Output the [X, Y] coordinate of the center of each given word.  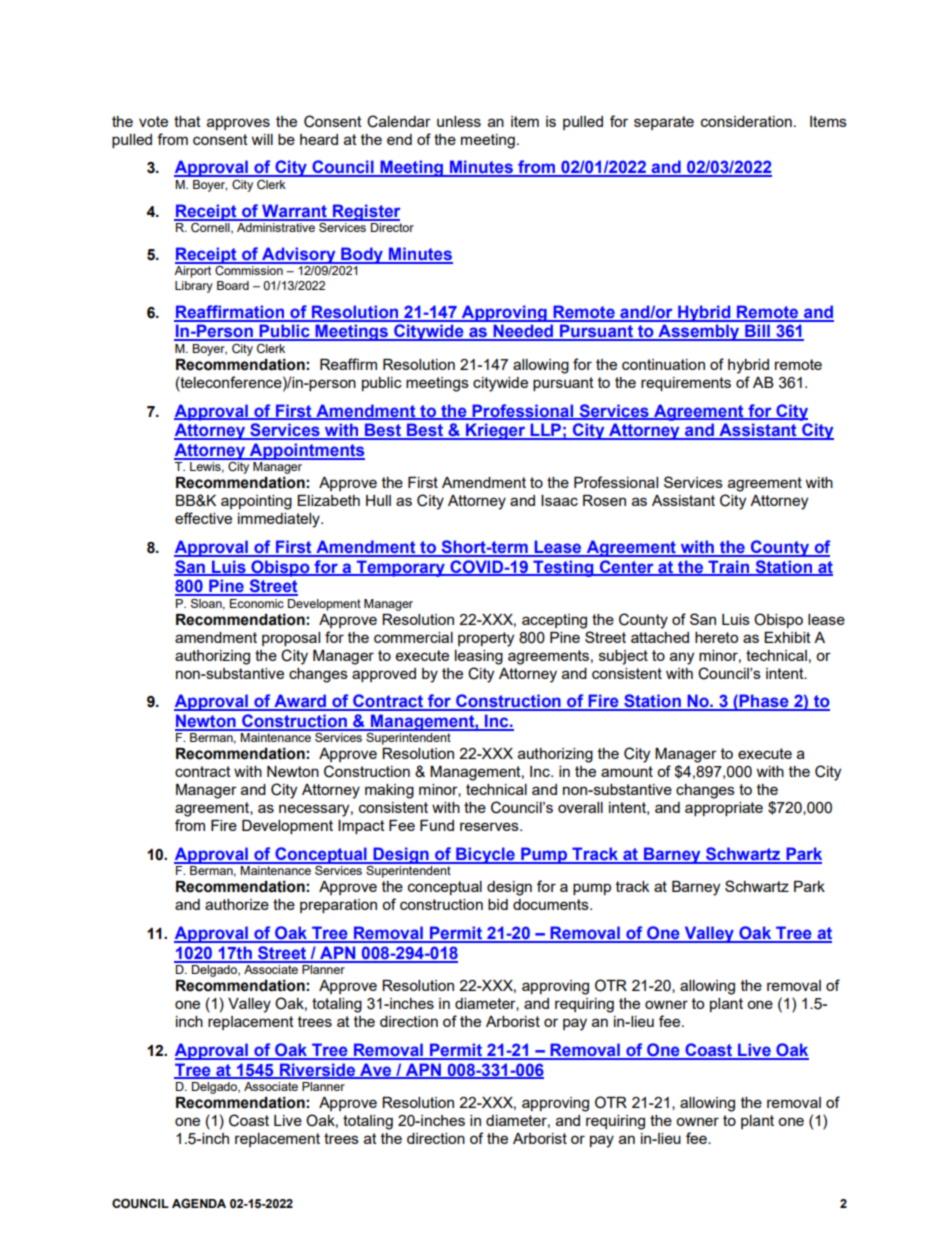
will [262, 139]
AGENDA [199, 1203]
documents [552, 904]
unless [459, 121]
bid [498, 904]
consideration [746, 121]
